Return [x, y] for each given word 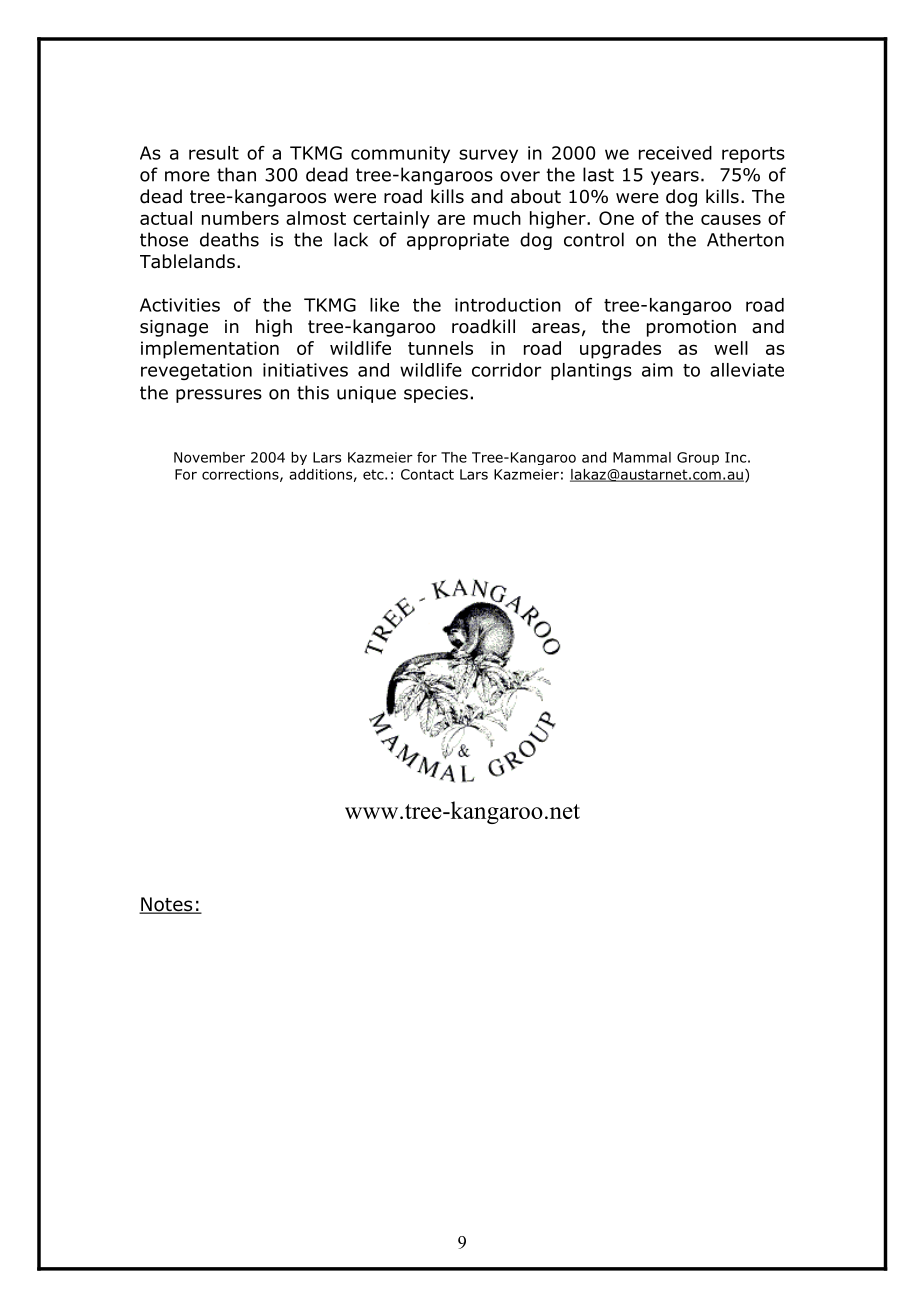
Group [698, 458]
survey [488, 156]
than [236, 174]
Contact [427, 474]
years [675, 178]
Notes [167, 905]
